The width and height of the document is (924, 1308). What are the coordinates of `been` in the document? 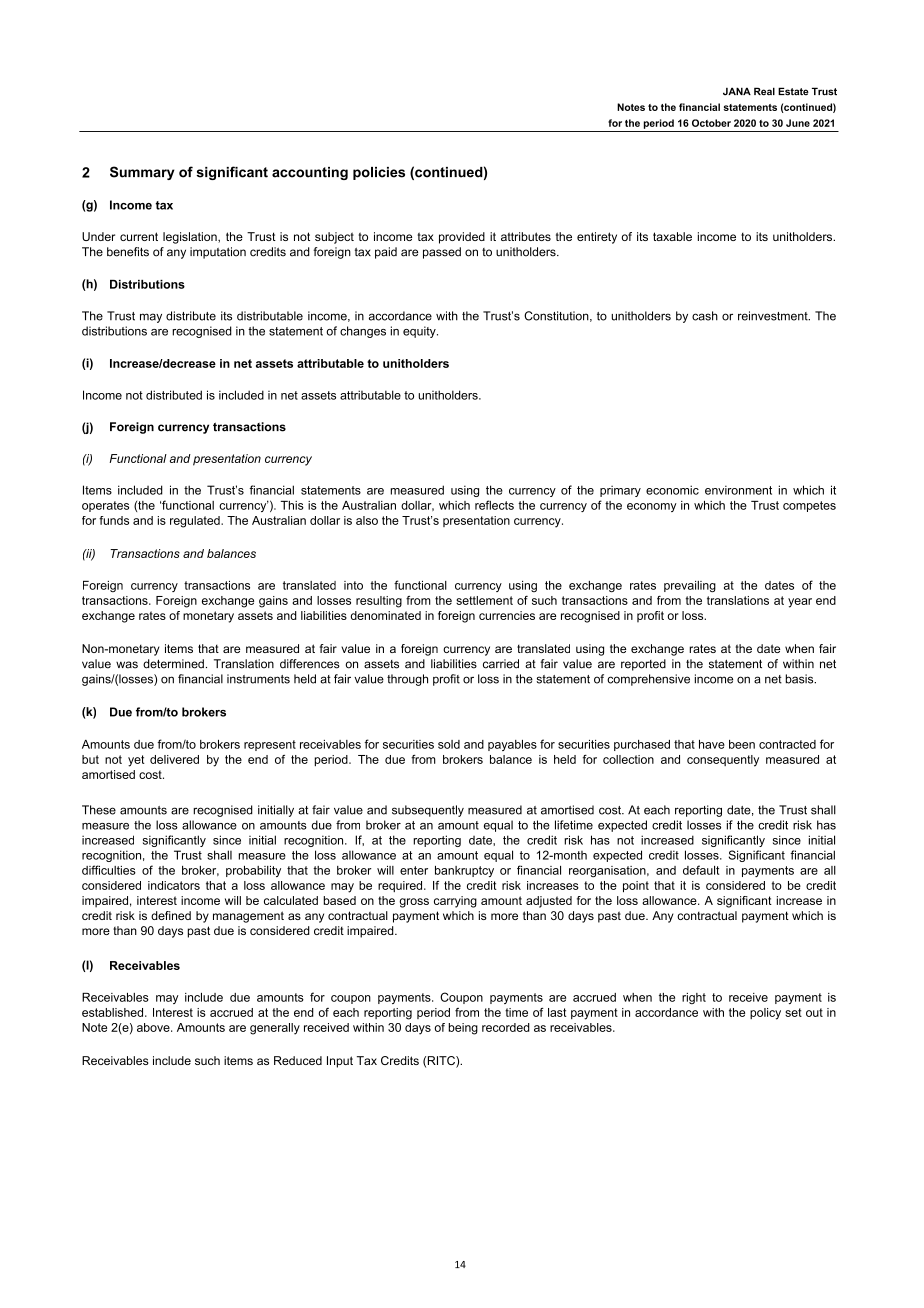 It's located at (742, 744).
